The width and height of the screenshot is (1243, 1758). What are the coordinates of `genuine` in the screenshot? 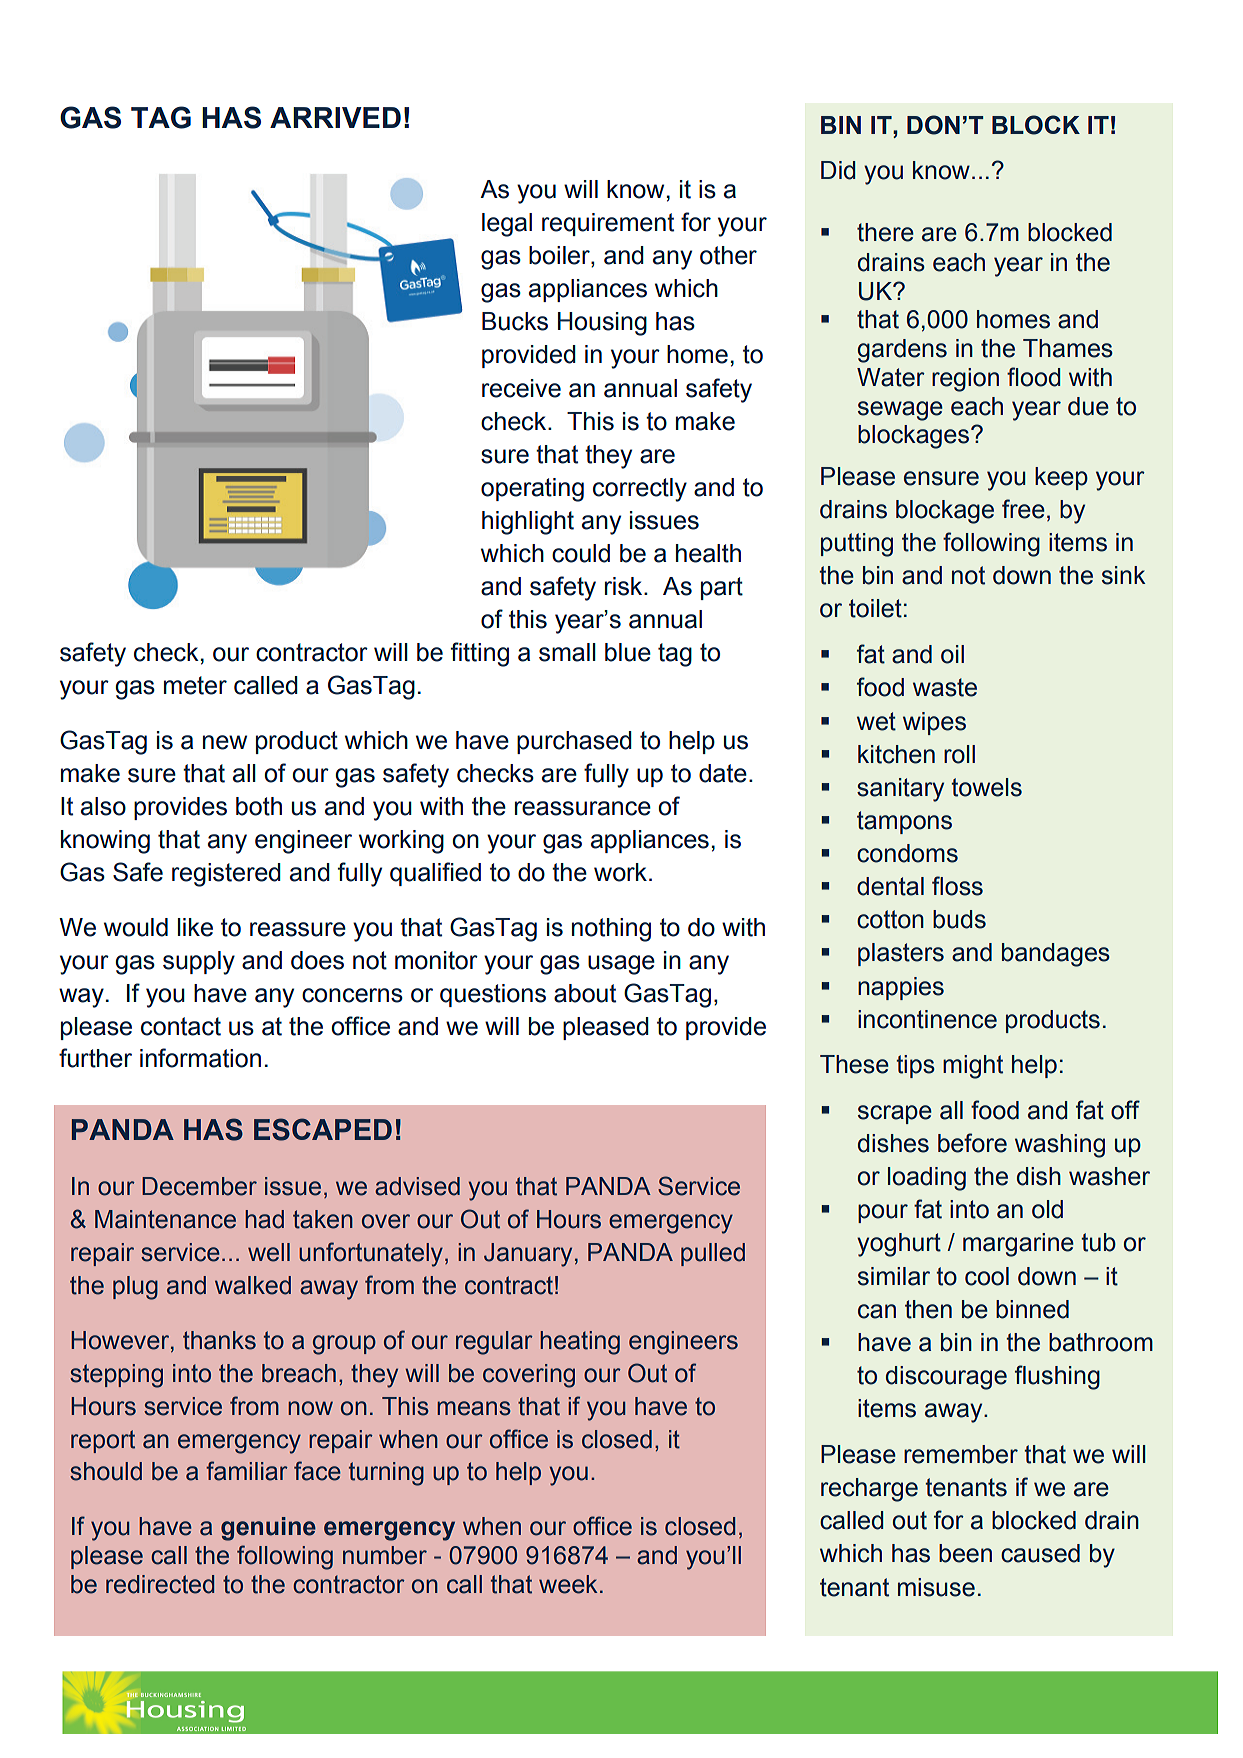 It's located at (268, 1529).
